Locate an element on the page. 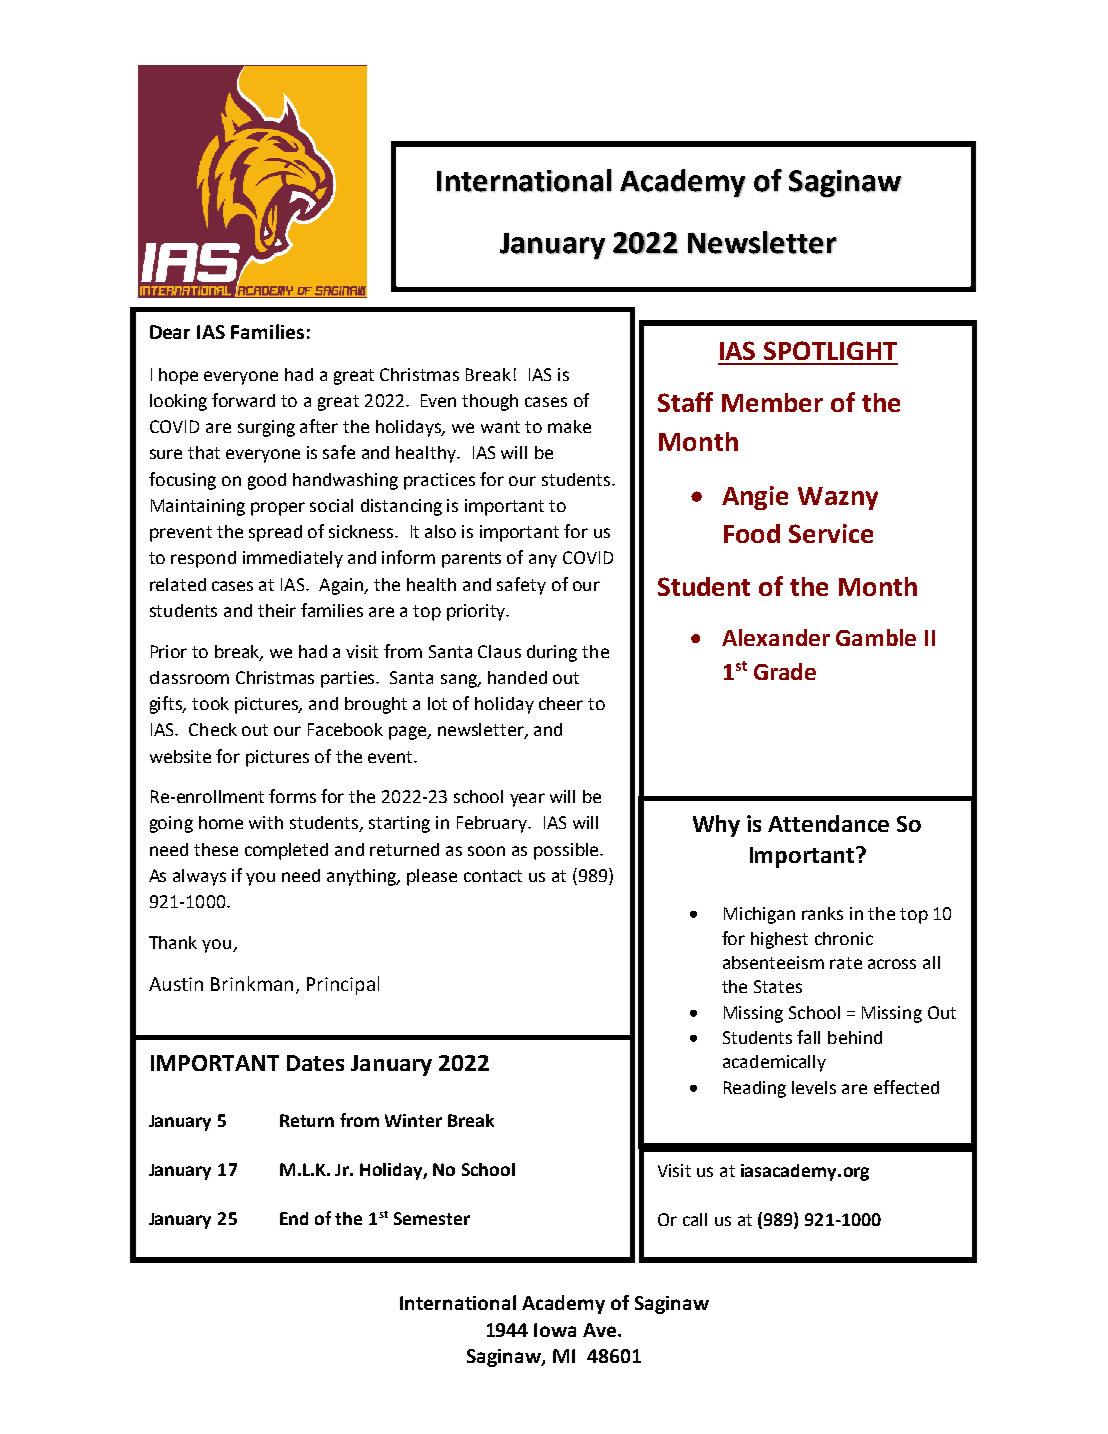 The height and width of the document is (1434, 1108). possible is located at coordinates (567, 851).
